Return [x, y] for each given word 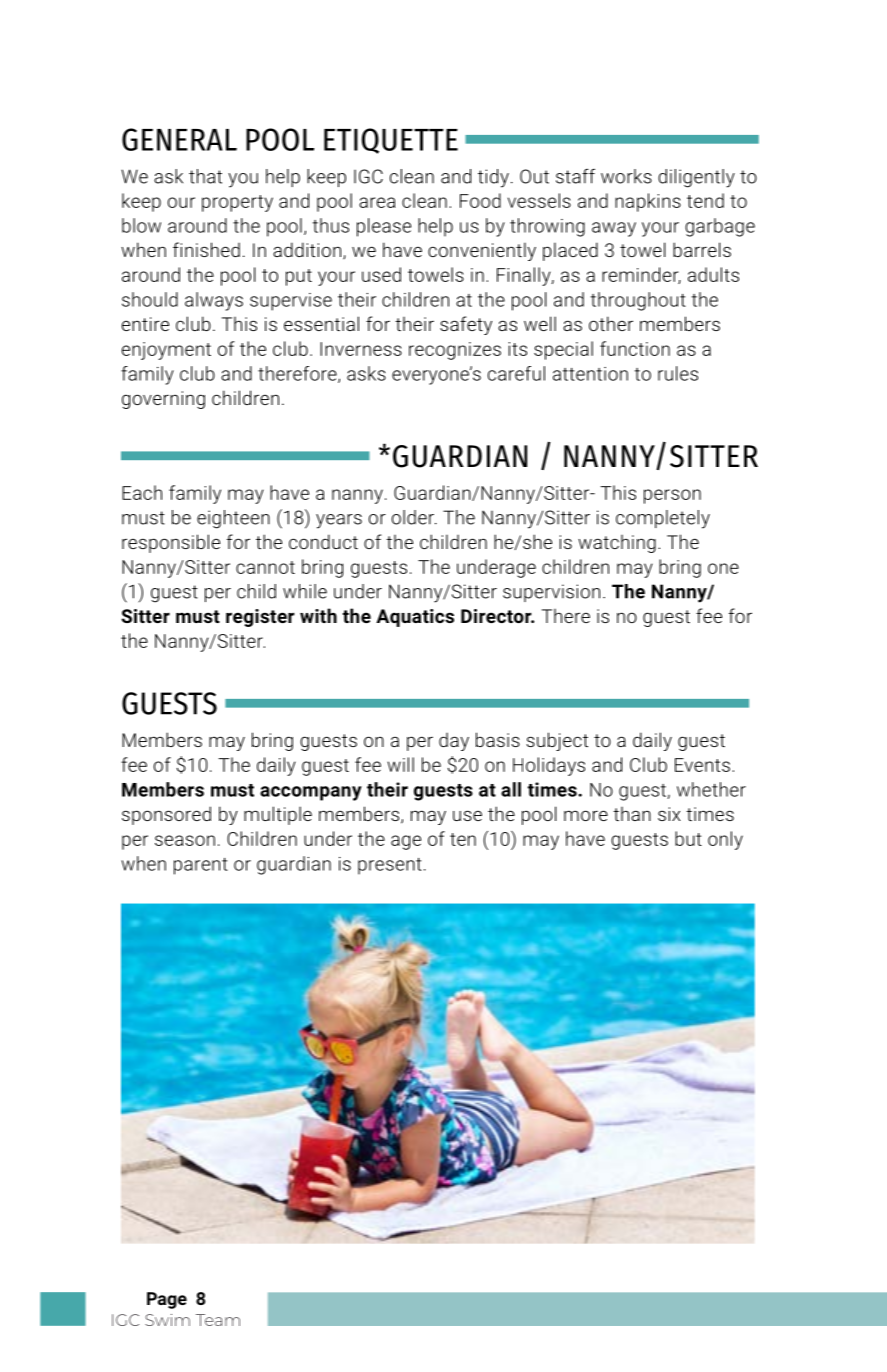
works [626, 176]
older [414, 517]
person [672, 496]
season [185, 840]
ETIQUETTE [391, 141]
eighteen [233, 519]
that [205, 176]
